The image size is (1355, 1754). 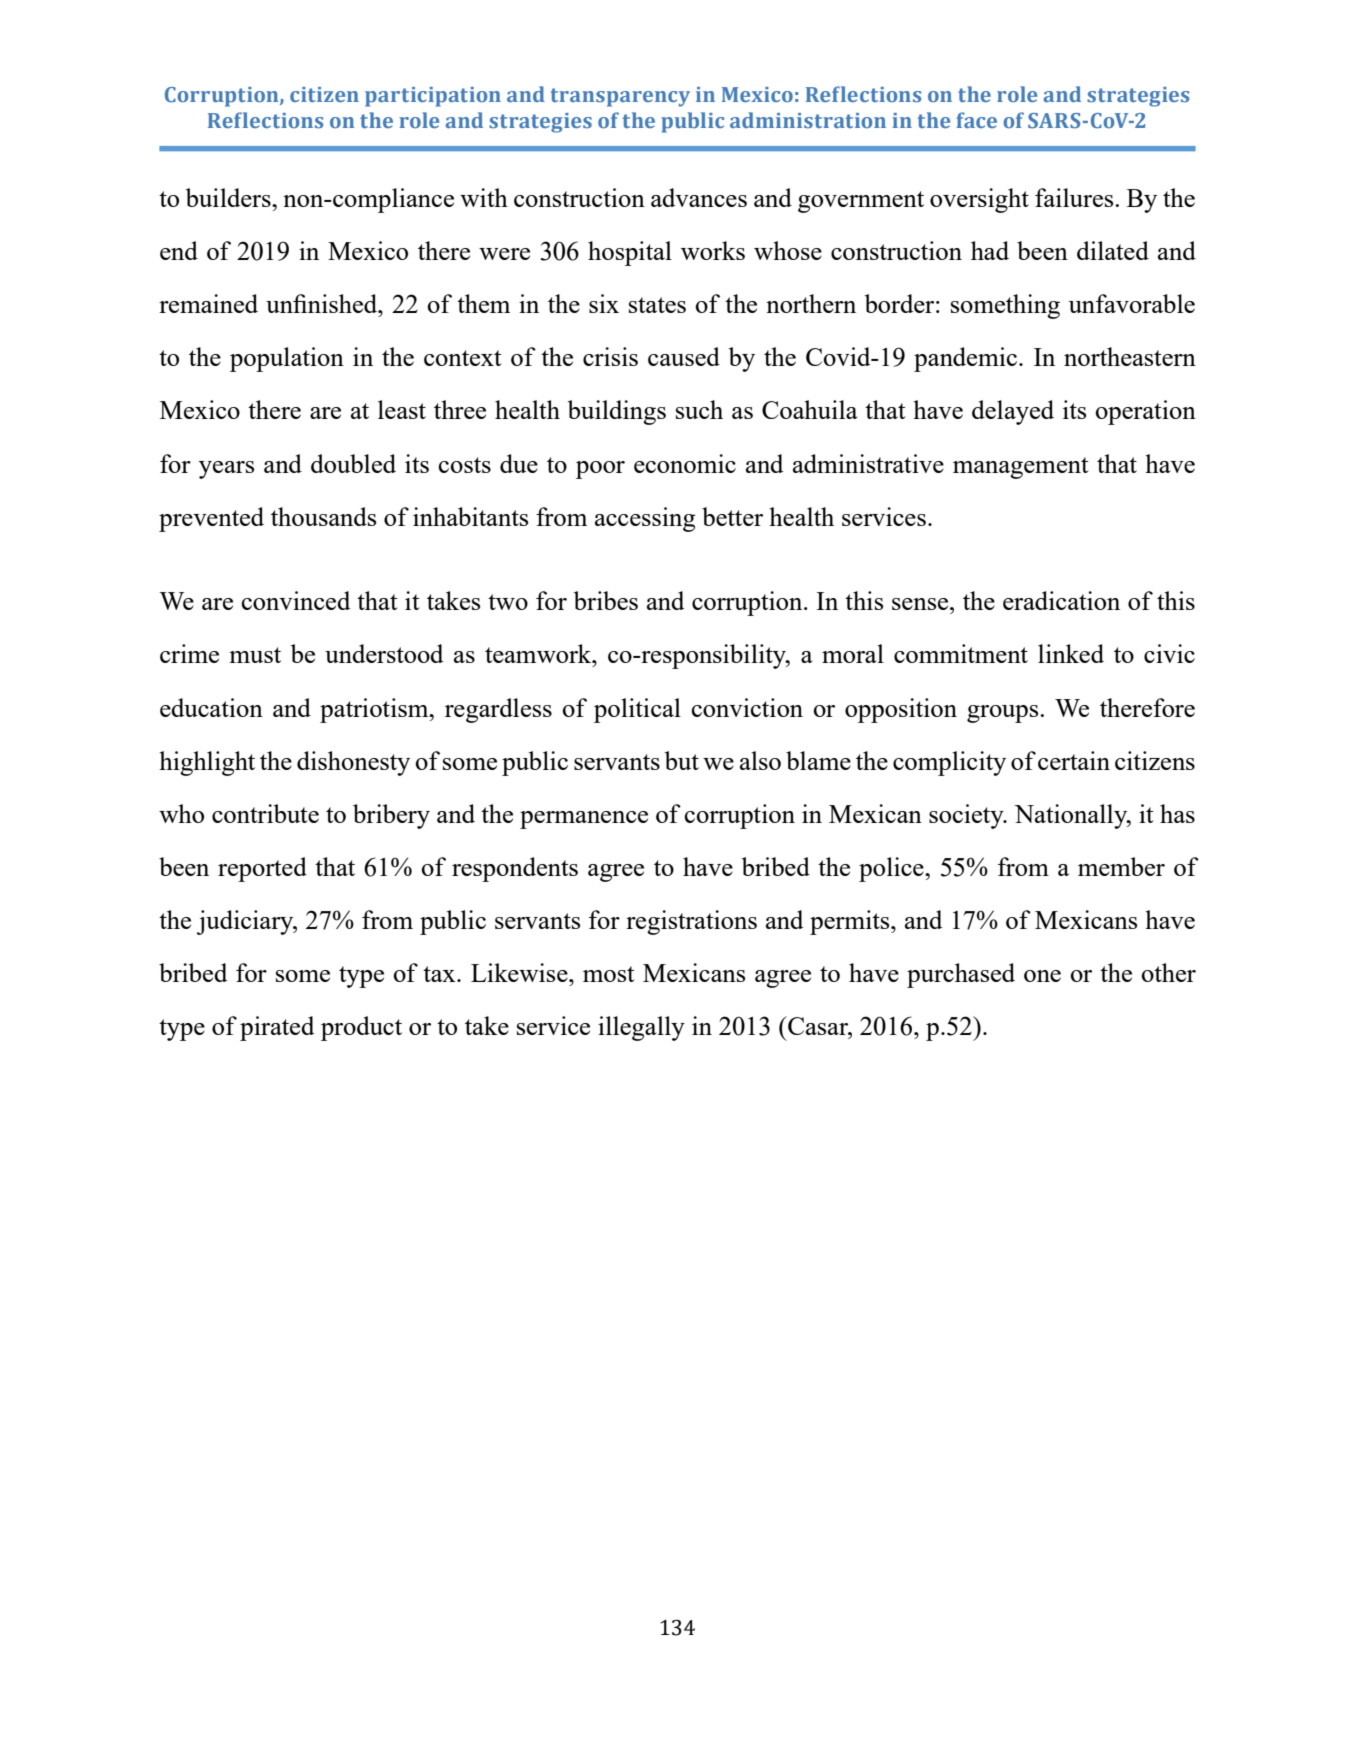 What do you see at coordinates (637, 710) in the document?
I see `political` at bounding box center [637, 710].
